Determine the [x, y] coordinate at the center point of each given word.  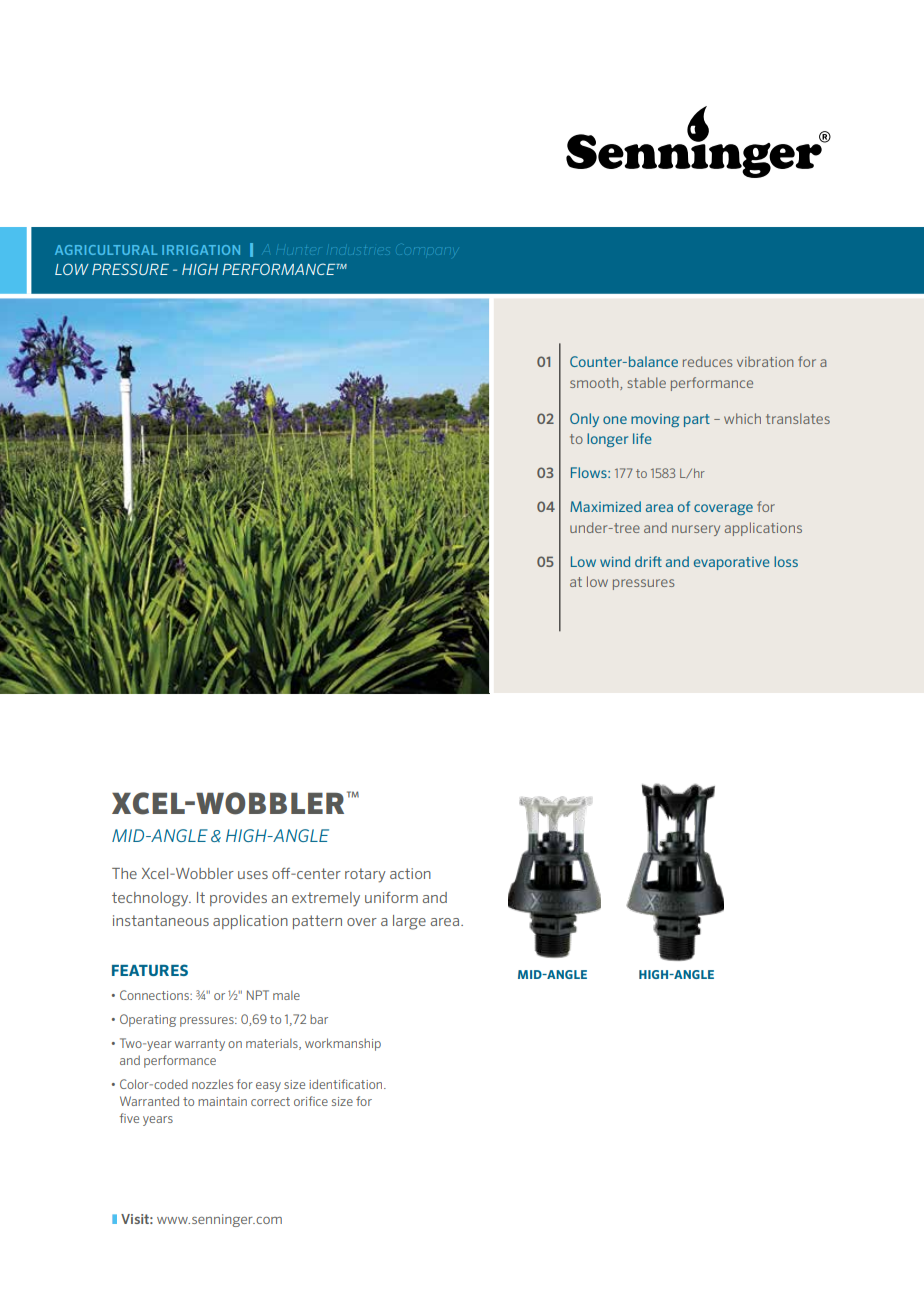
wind [615, 561]
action [410, 873]
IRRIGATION [201, 250]
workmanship [343, 1044]
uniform [391, 897]
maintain [222, 1101]
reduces [707, 361]
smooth [595, 383]
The [124, 873]
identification [347, 1084]
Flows [590, 472]
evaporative [732, 563]
